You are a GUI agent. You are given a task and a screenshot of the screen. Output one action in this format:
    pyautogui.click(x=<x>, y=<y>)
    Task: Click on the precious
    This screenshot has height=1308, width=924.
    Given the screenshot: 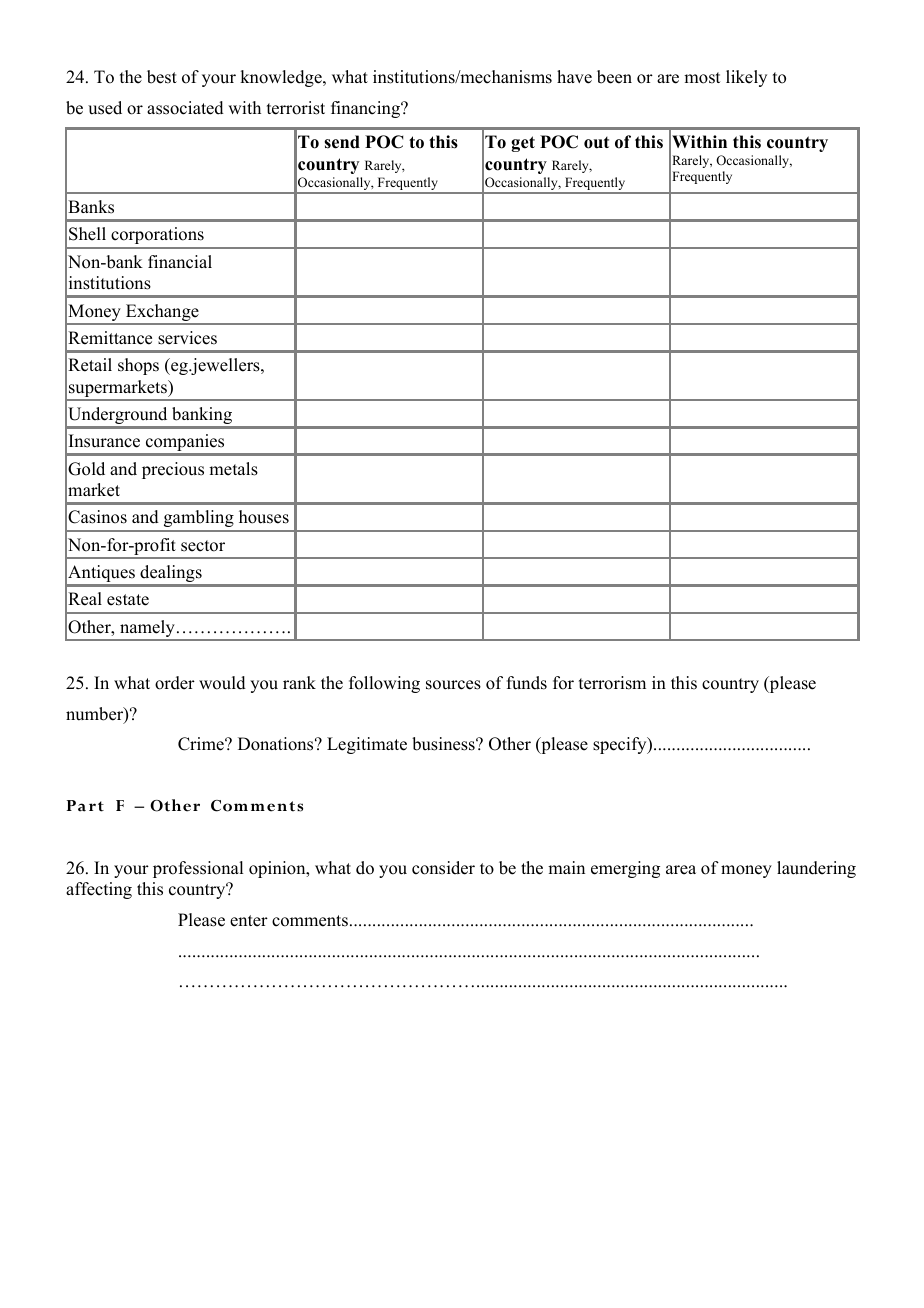 What is the action you would take?
    pyautogui.click(x=173, y=470)
